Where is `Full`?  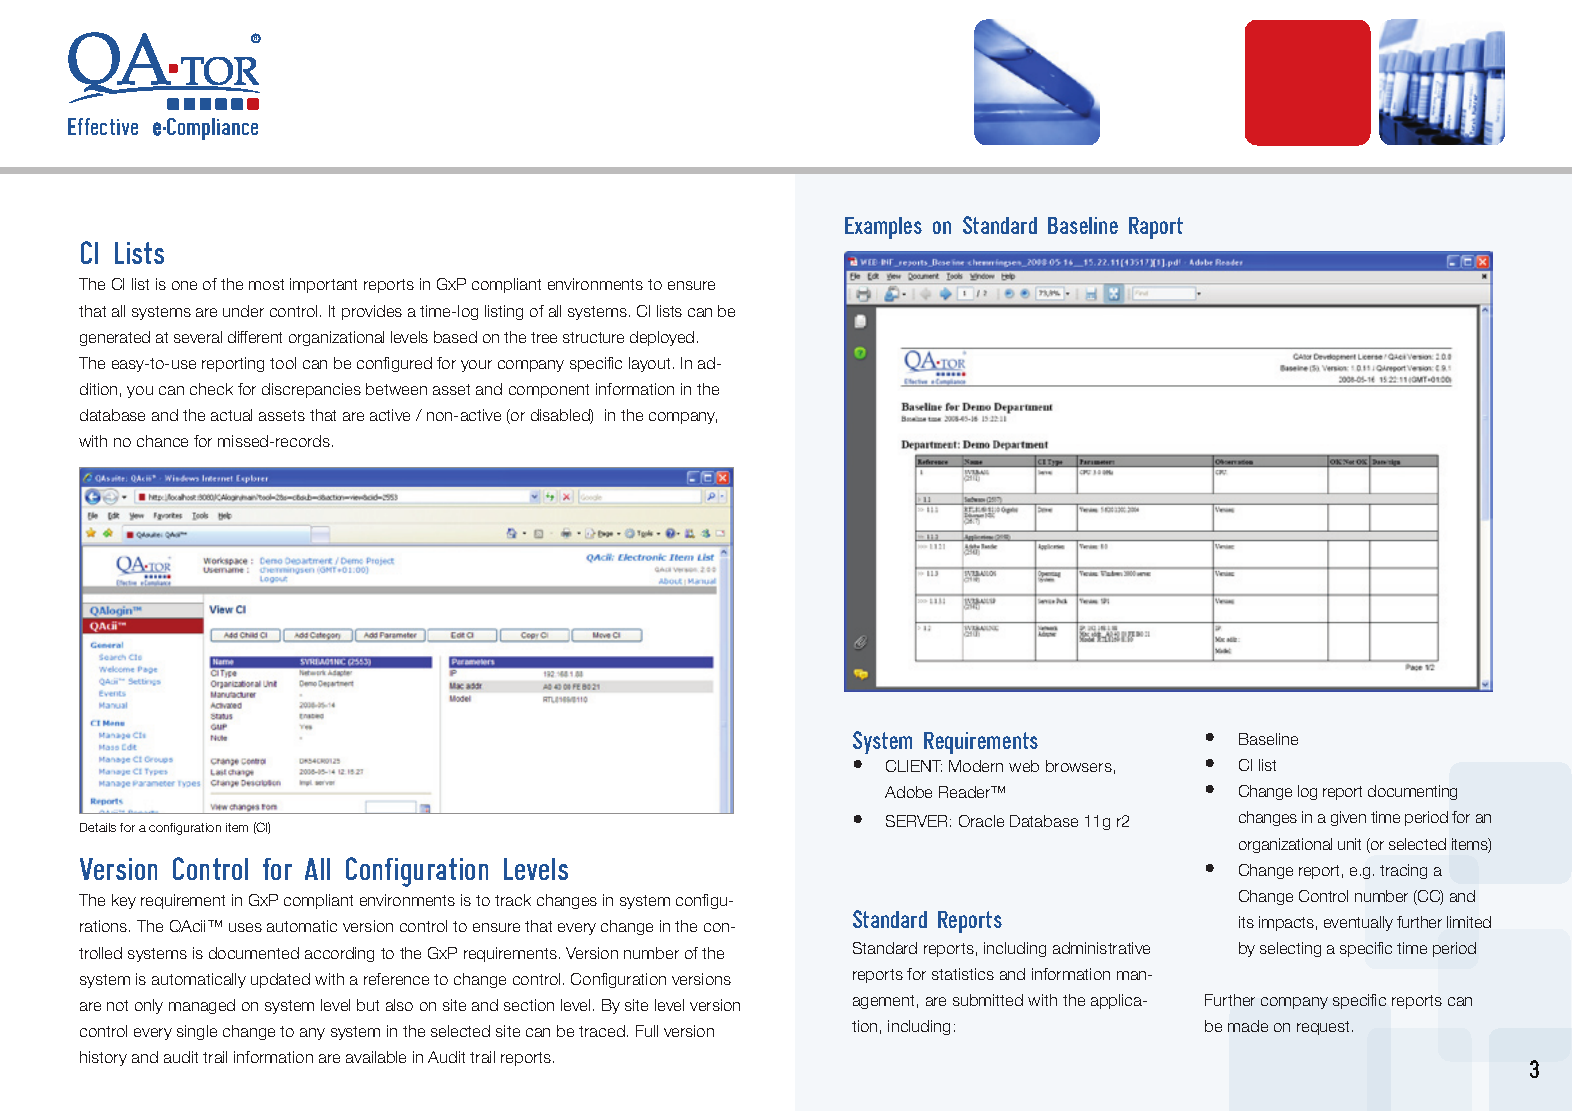
Full is located at coordinates (647, 1031).
